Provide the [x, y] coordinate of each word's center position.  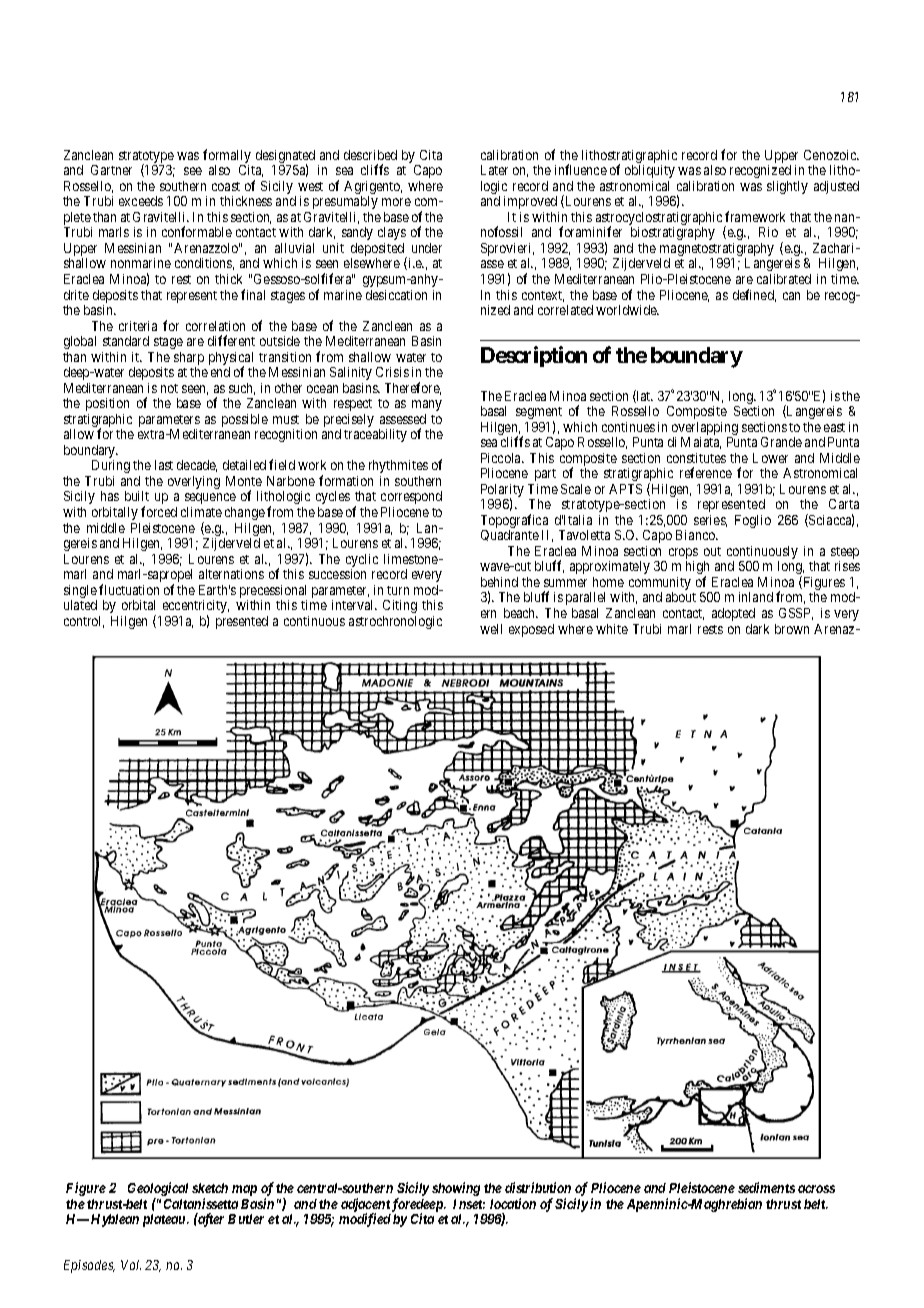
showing [456, 1189]
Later [494, 170]
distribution [538, 1187]
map [244, 1190]
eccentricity [196, 608]
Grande [781, 442]
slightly [787, 187]
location [513, 1203]
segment [539, 414]
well [491, 629]
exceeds [141, 201]
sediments [766, 1187]
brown [792, 629]
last [164, 465]
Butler [246, 1219]
